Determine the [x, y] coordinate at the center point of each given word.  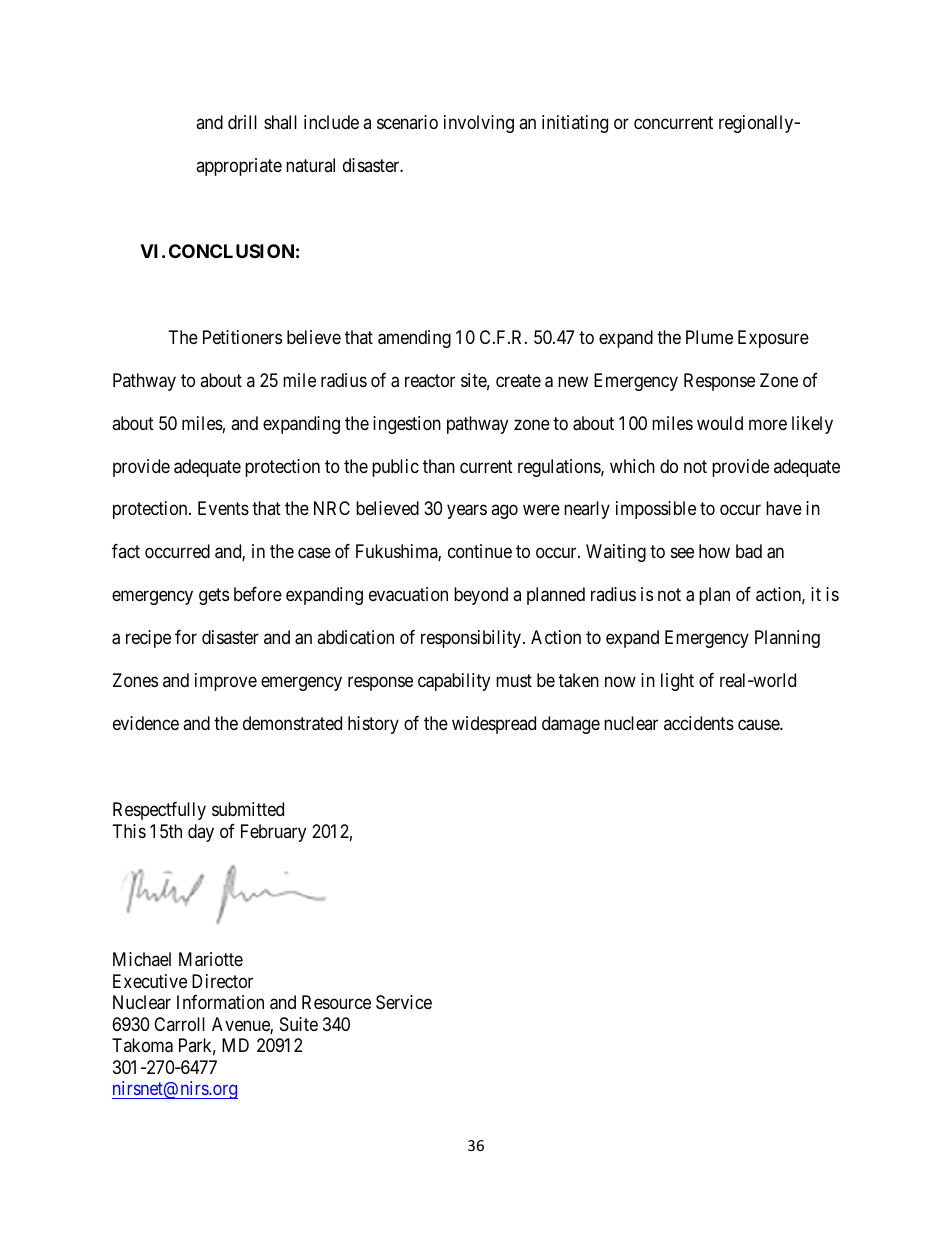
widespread [494, 725]
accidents [699, 723]
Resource [336, 1002]
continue [480, 551]
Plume [709, 337]
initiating [575, 124]
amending [414, 339]
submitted [248, 809]
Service [404, 1002]
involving [479, 124]
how [714, 551]
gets [214, 597]
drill [242, 122]
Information [220, 1002]
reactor [430, 380]
